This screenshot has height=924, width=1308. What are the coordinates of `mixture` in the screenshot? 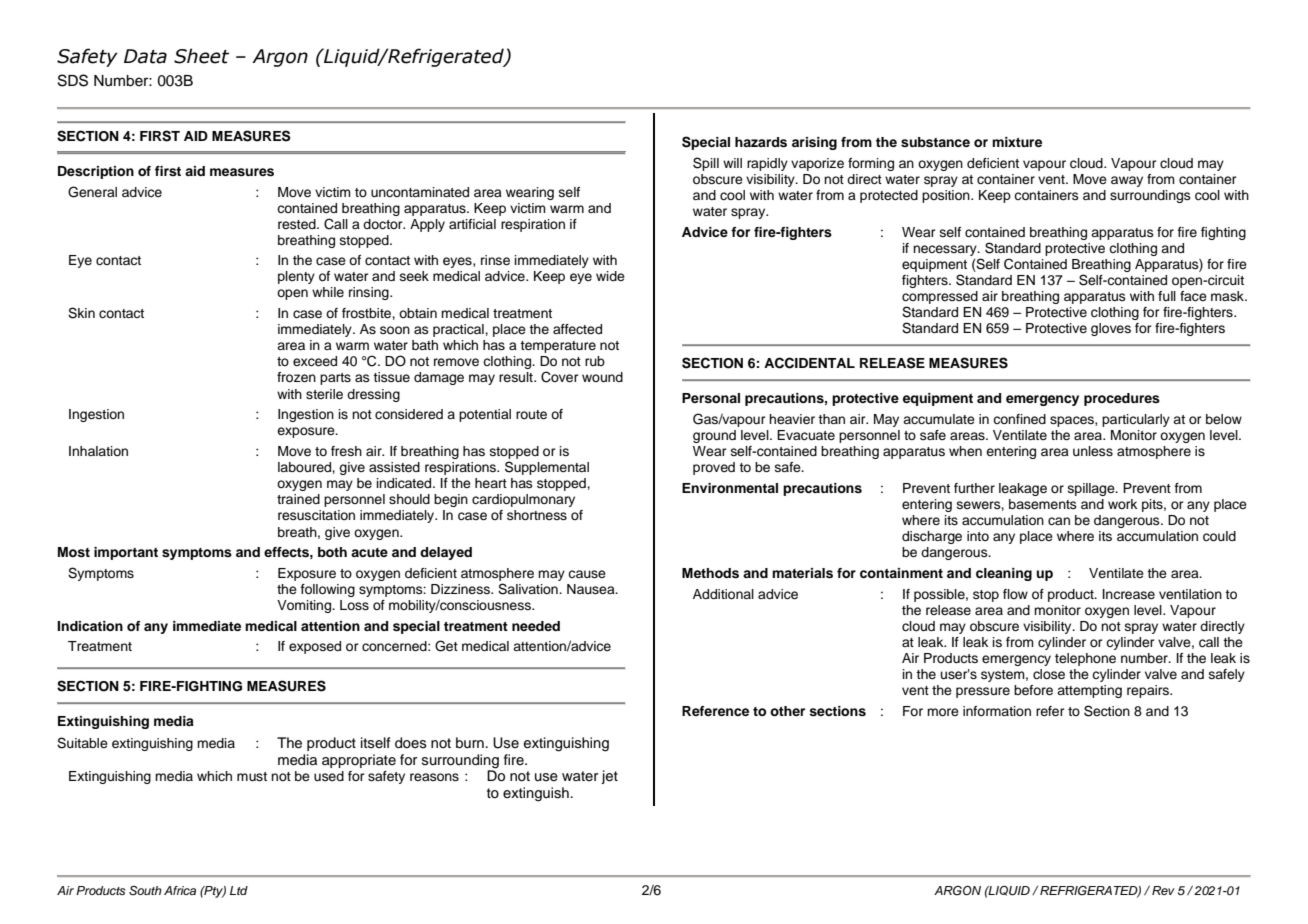 It's located at (1017, 142).
